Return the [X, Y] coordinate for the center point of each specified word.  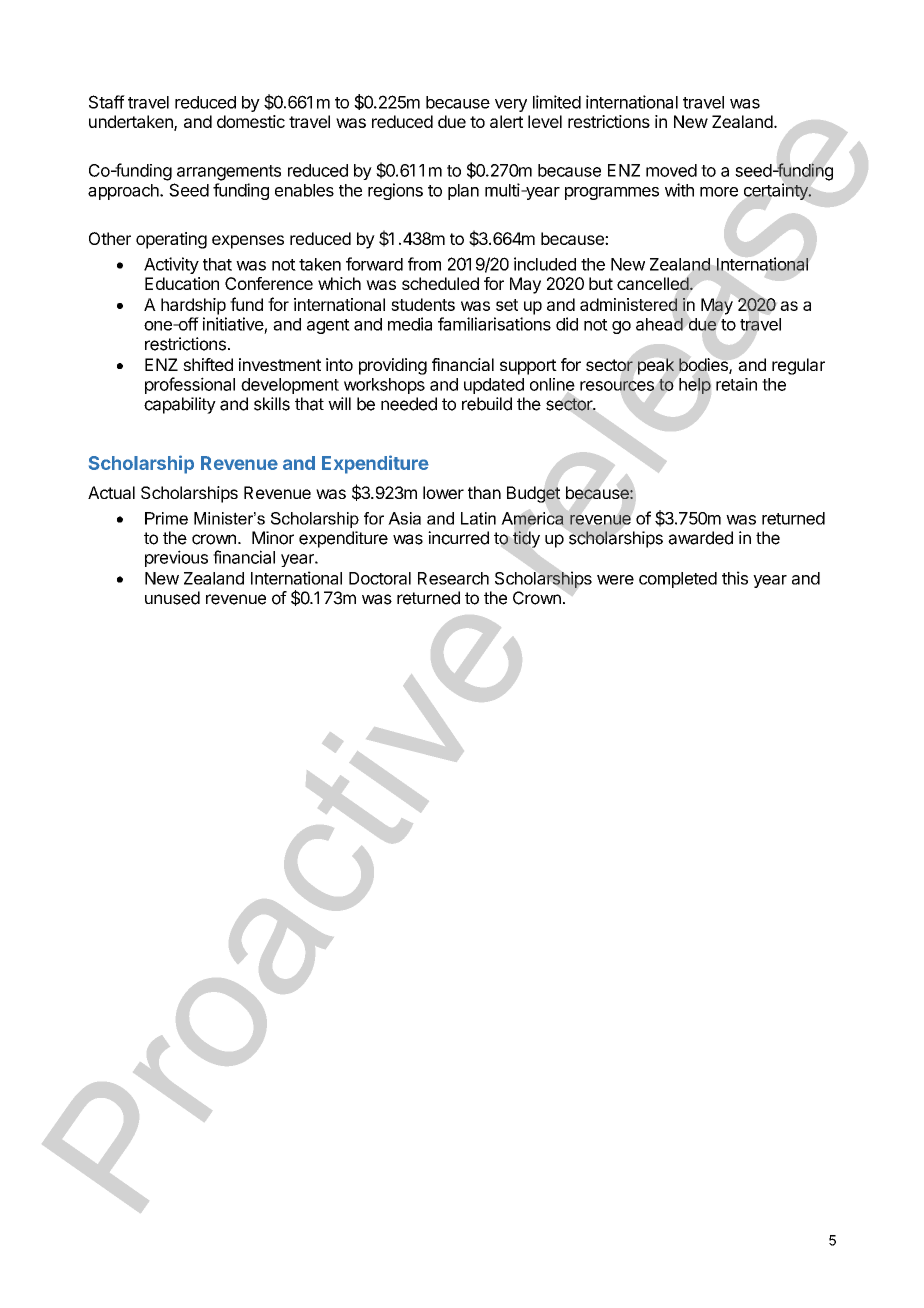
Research [453, 578]
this [735, 578]
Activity [171, 265]
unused [172, 598]
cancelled [653, 283]
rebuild [487, 404]
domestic [251, 121]
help [695, 386]
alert [506, 121]
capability [180, 405]
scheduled [440, 283]
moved [671, 170]
